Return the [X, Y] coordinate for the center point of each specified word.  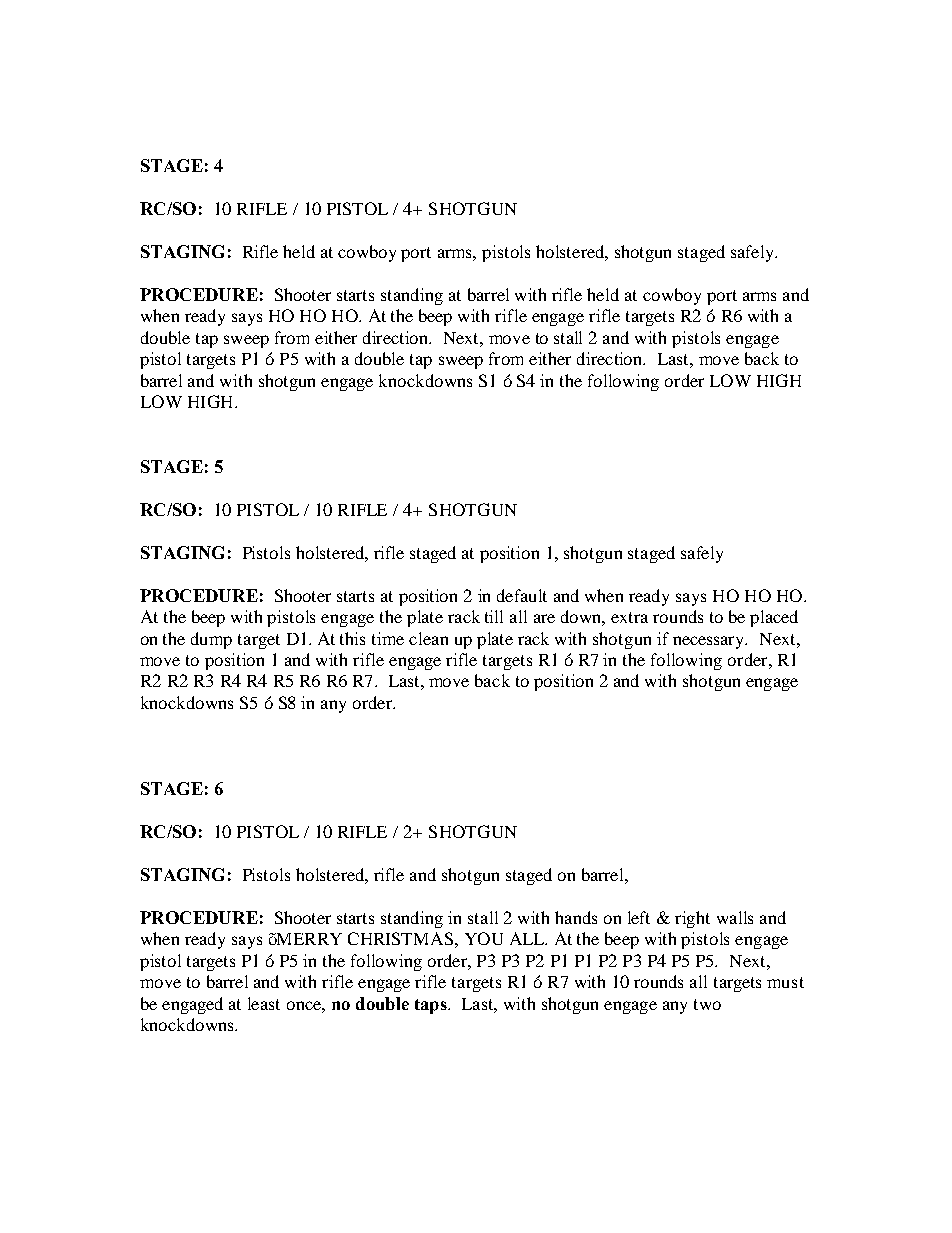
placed [774, 618]
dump [211, 640]
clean [428, 638]
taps [432, 1006]
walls [735, 917]
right [692, 919]
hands [576, 917]
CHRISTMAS [400, 938]
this [352, 638]
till [494, 616]
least [264, 1003]
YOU [484, 938]
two [707, 1004]
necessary [710, 642]
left [639, 917]
